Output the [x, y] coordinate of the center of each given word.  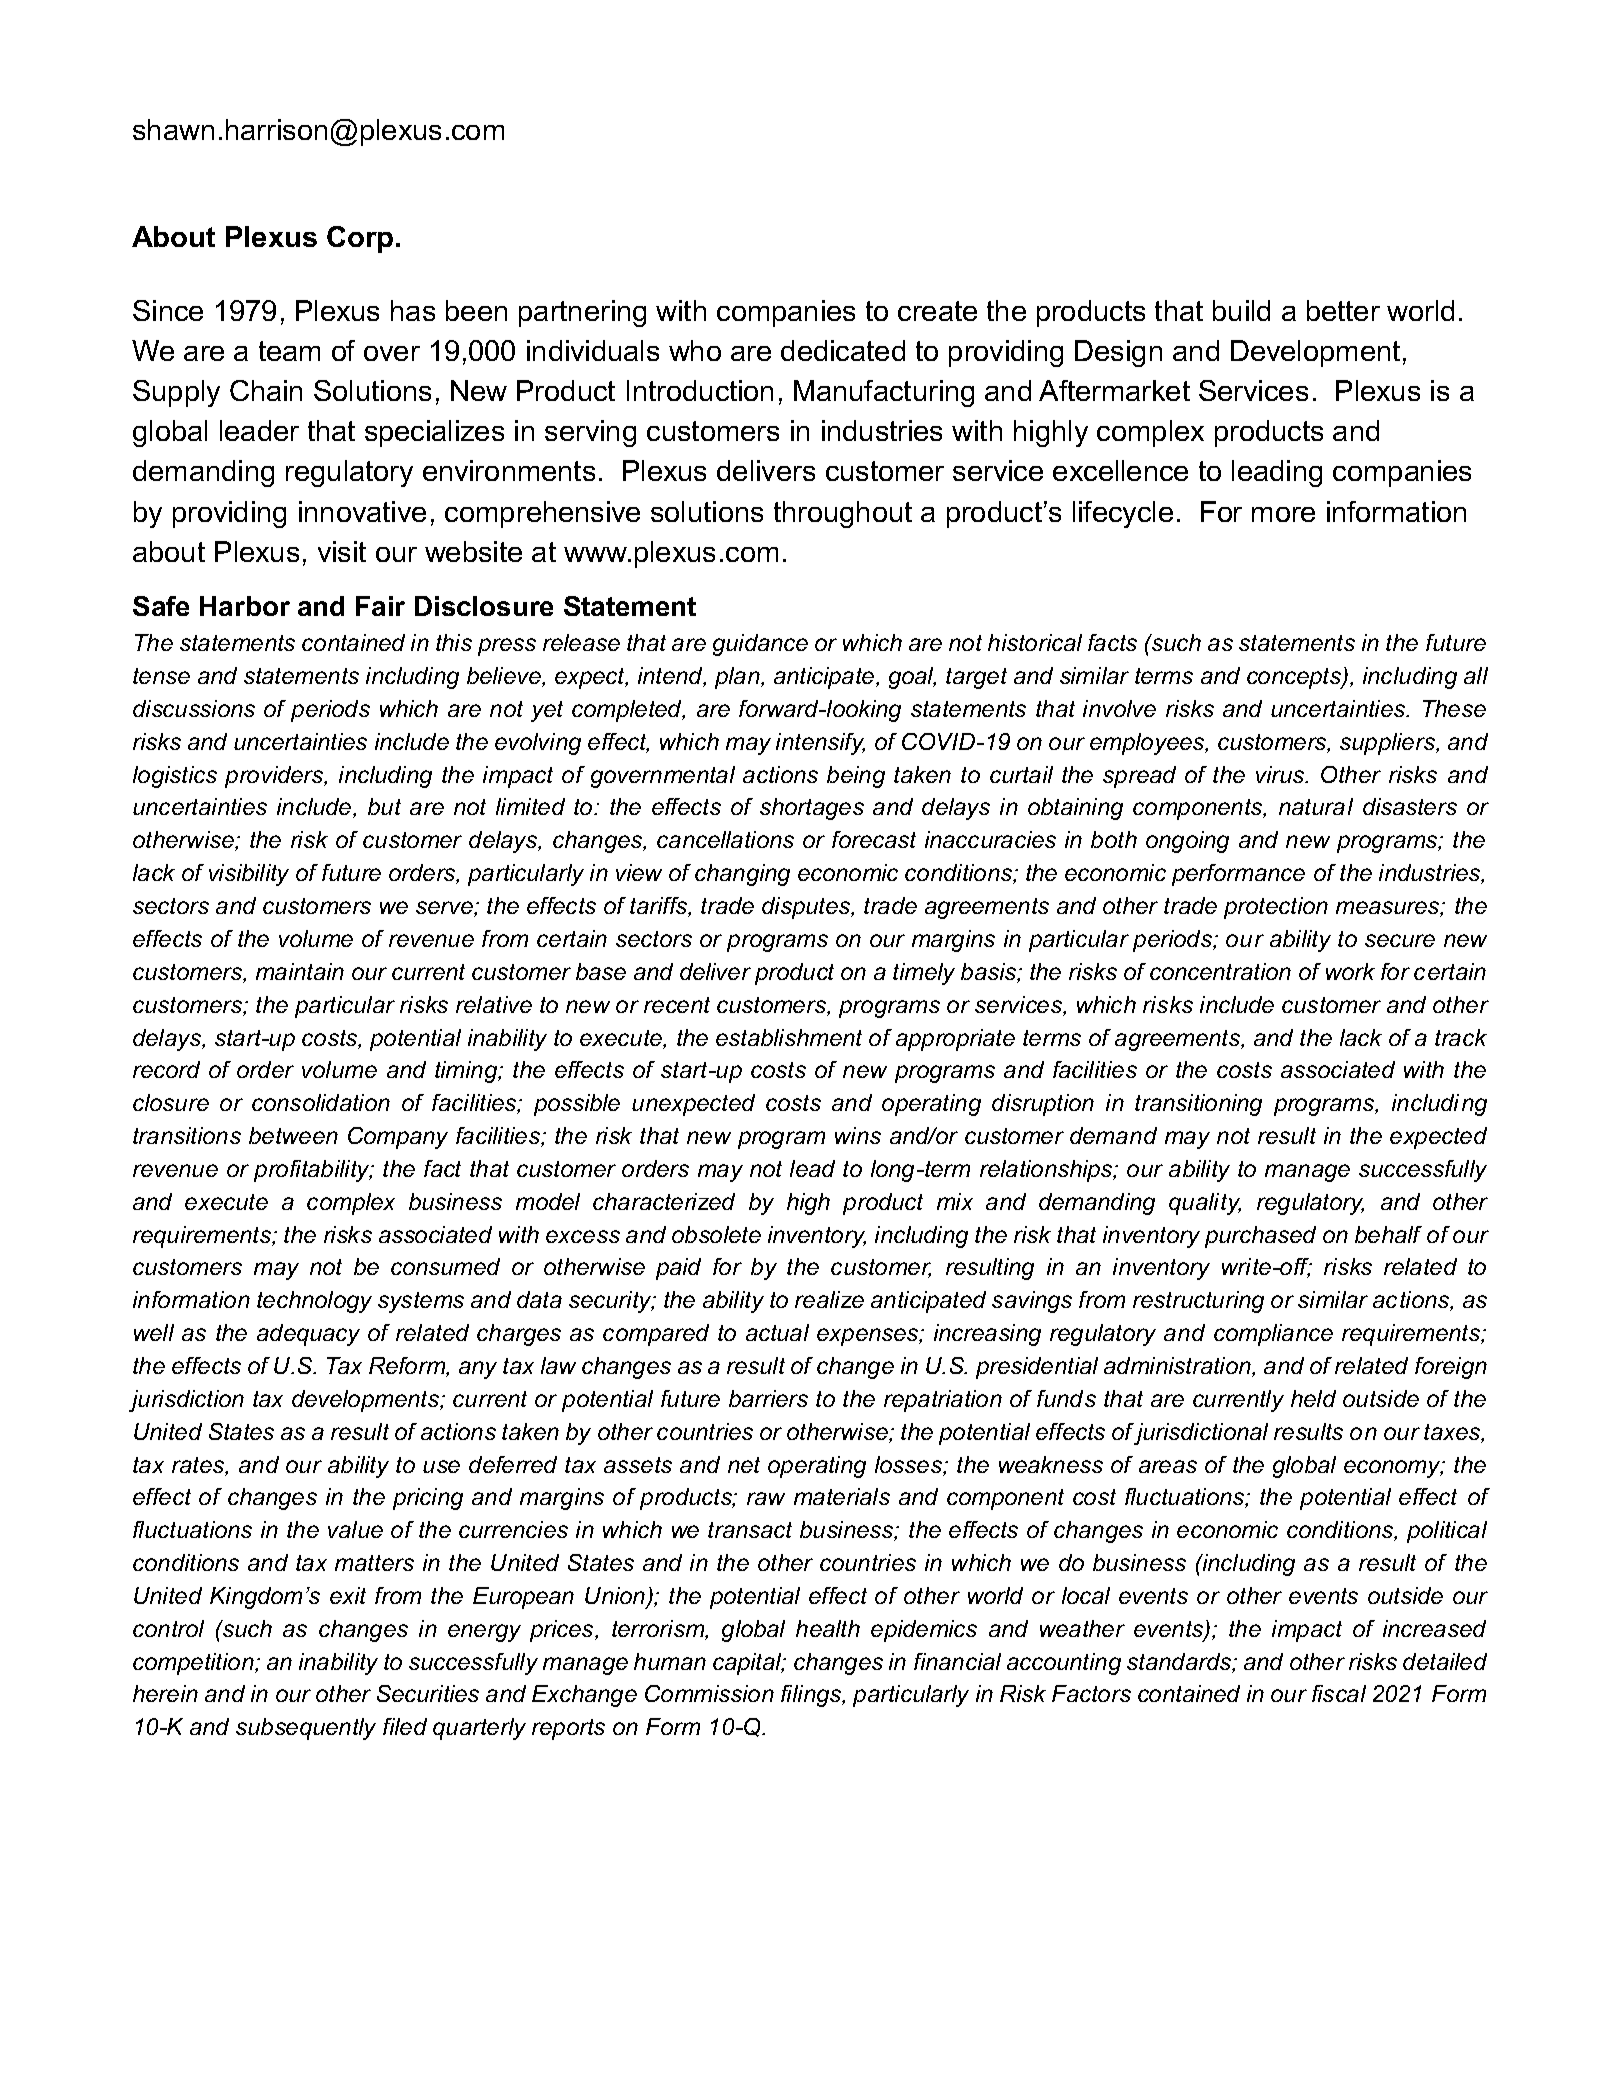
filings [812, 1696]
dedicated [843, 350]
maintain [300, 971]
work [1350, 971]
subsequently [306, 1729]
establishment [789, 1037]
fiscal [1339, 1693]
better [1343, 310]
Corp [360, 239]
